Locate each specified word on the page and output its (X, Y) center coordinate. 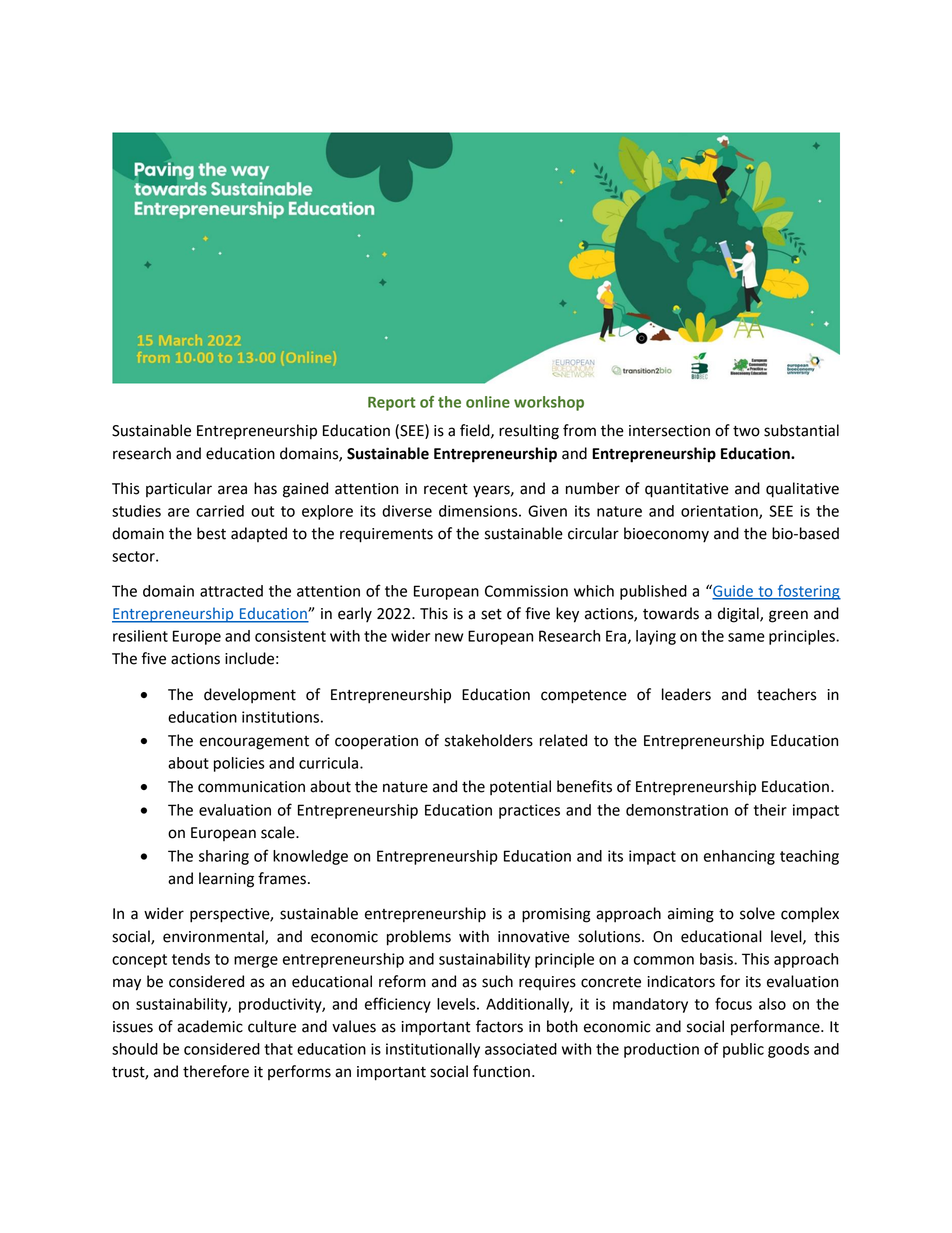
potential (520, 787)
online (488, 402)
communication (251, 787)
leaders (686, 694)
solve (757, 913)
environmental (214, 937)
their (770, 810)
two (746, 431)
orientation (720, 512)
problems (419, 938)
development (250, 695)
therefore (216, 1071)
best (211, 533)
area (232, 490)
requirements (386, 535)
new (449, 637)
